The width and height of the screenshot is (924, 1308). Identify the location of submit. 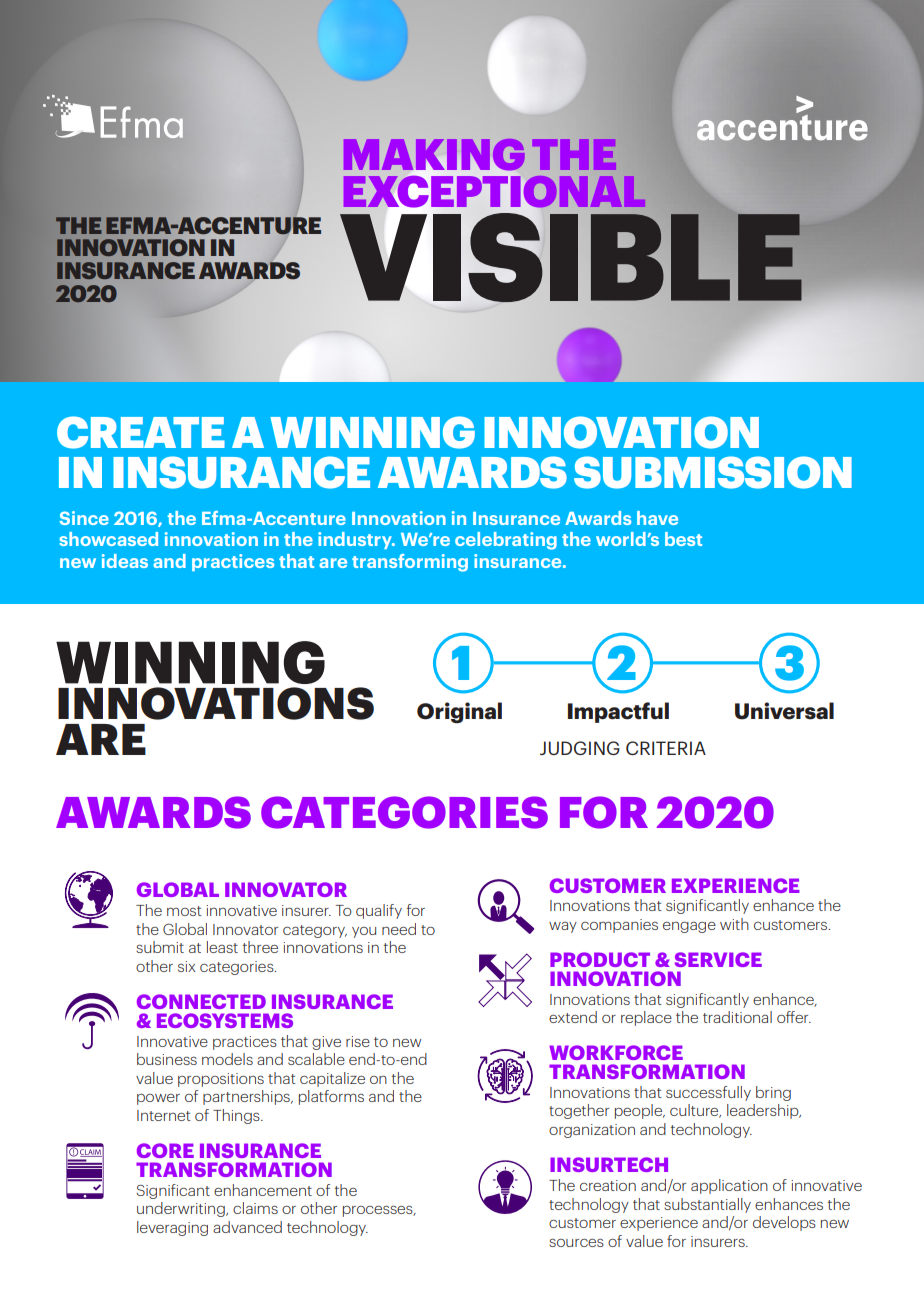
(160, 947).
